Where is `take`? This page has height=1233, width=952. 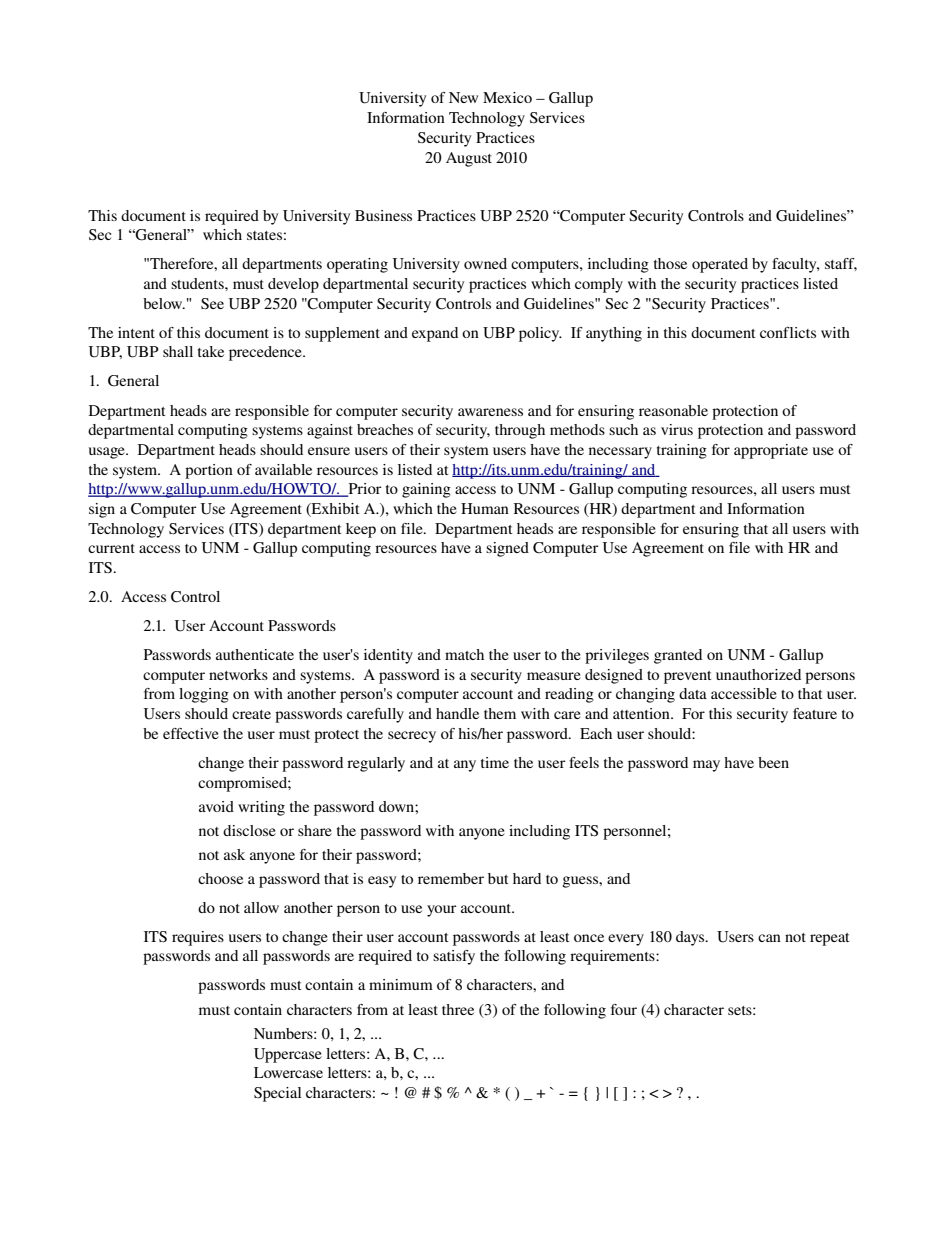 take is located at coordinates (211, 351).
